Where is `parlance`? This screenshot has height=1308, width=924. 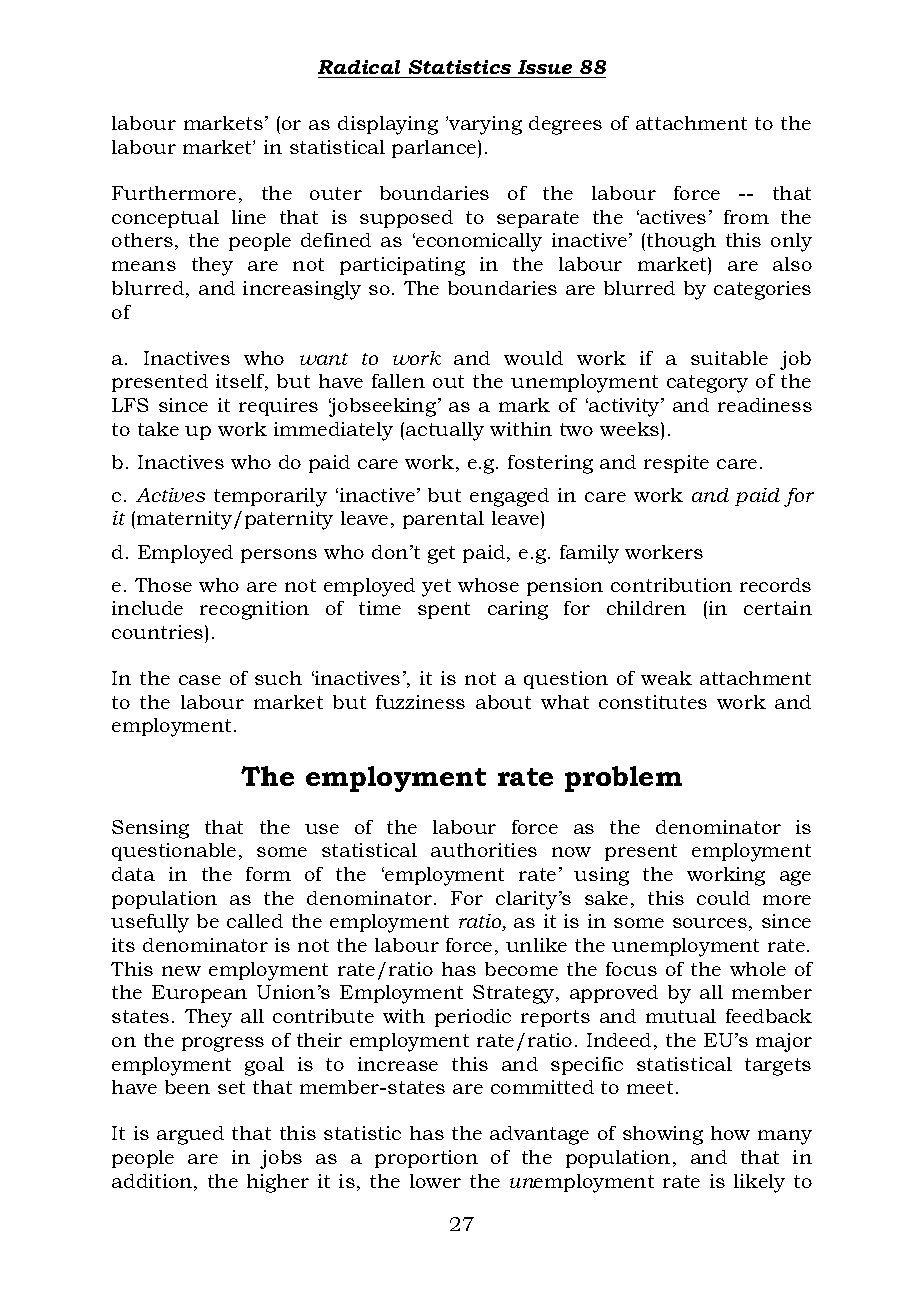
parlance is located at coordinates (435, 149).
